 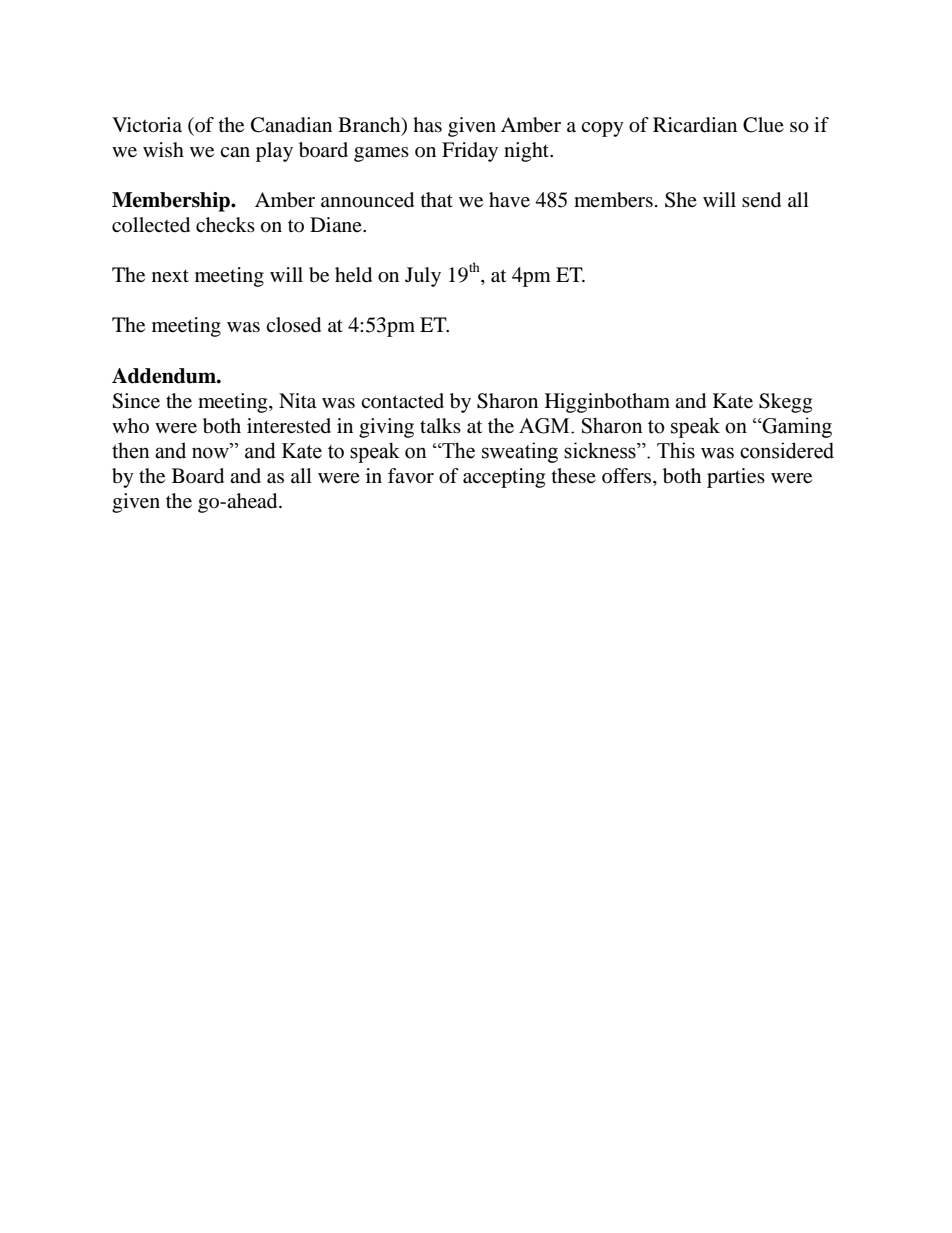 What do you see at coordinates (165, 376) in the screenshot?
I see `Addendum` at bounding box center [165, 376].
